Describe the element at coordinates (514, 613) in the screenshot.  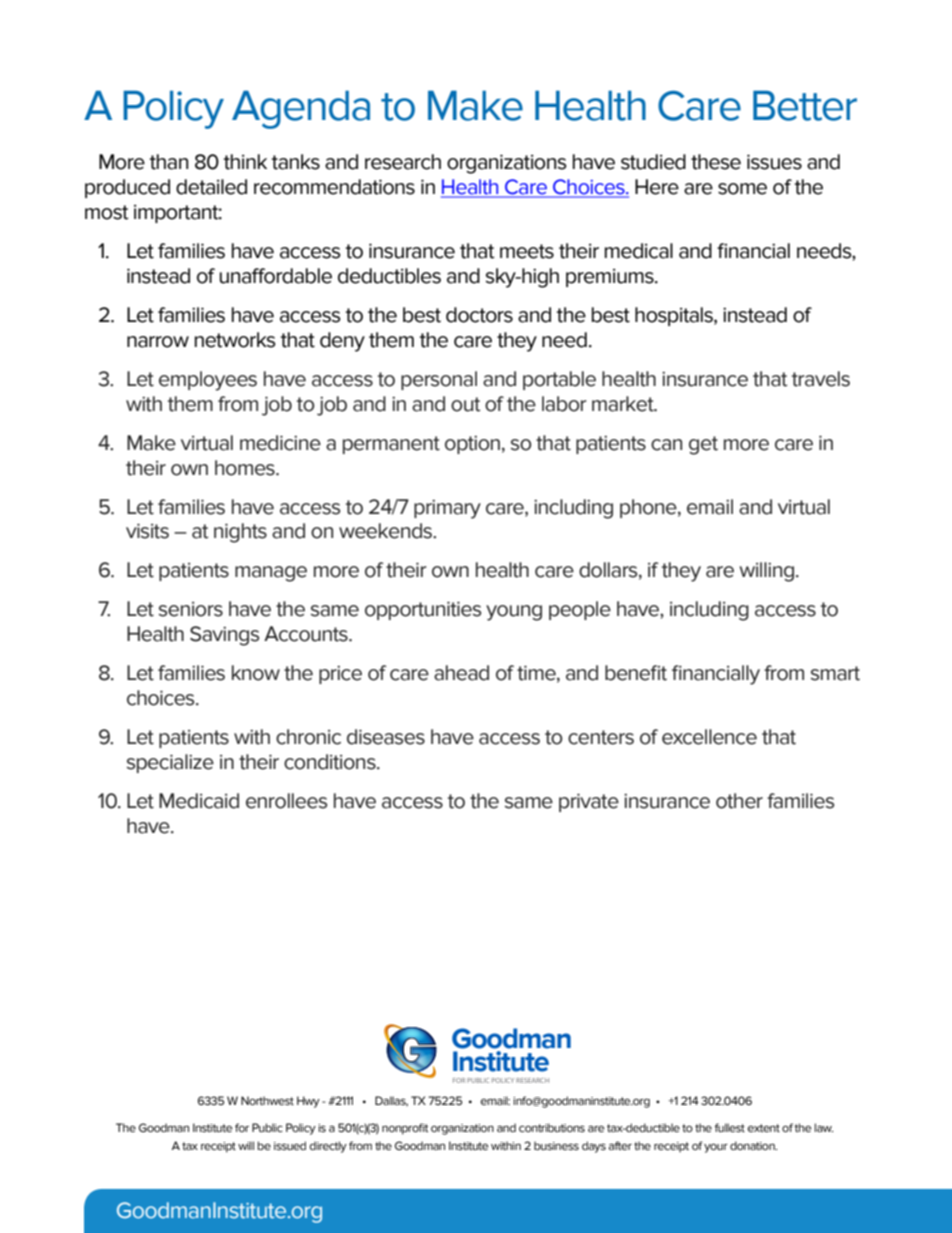
I see `young` at that location.
